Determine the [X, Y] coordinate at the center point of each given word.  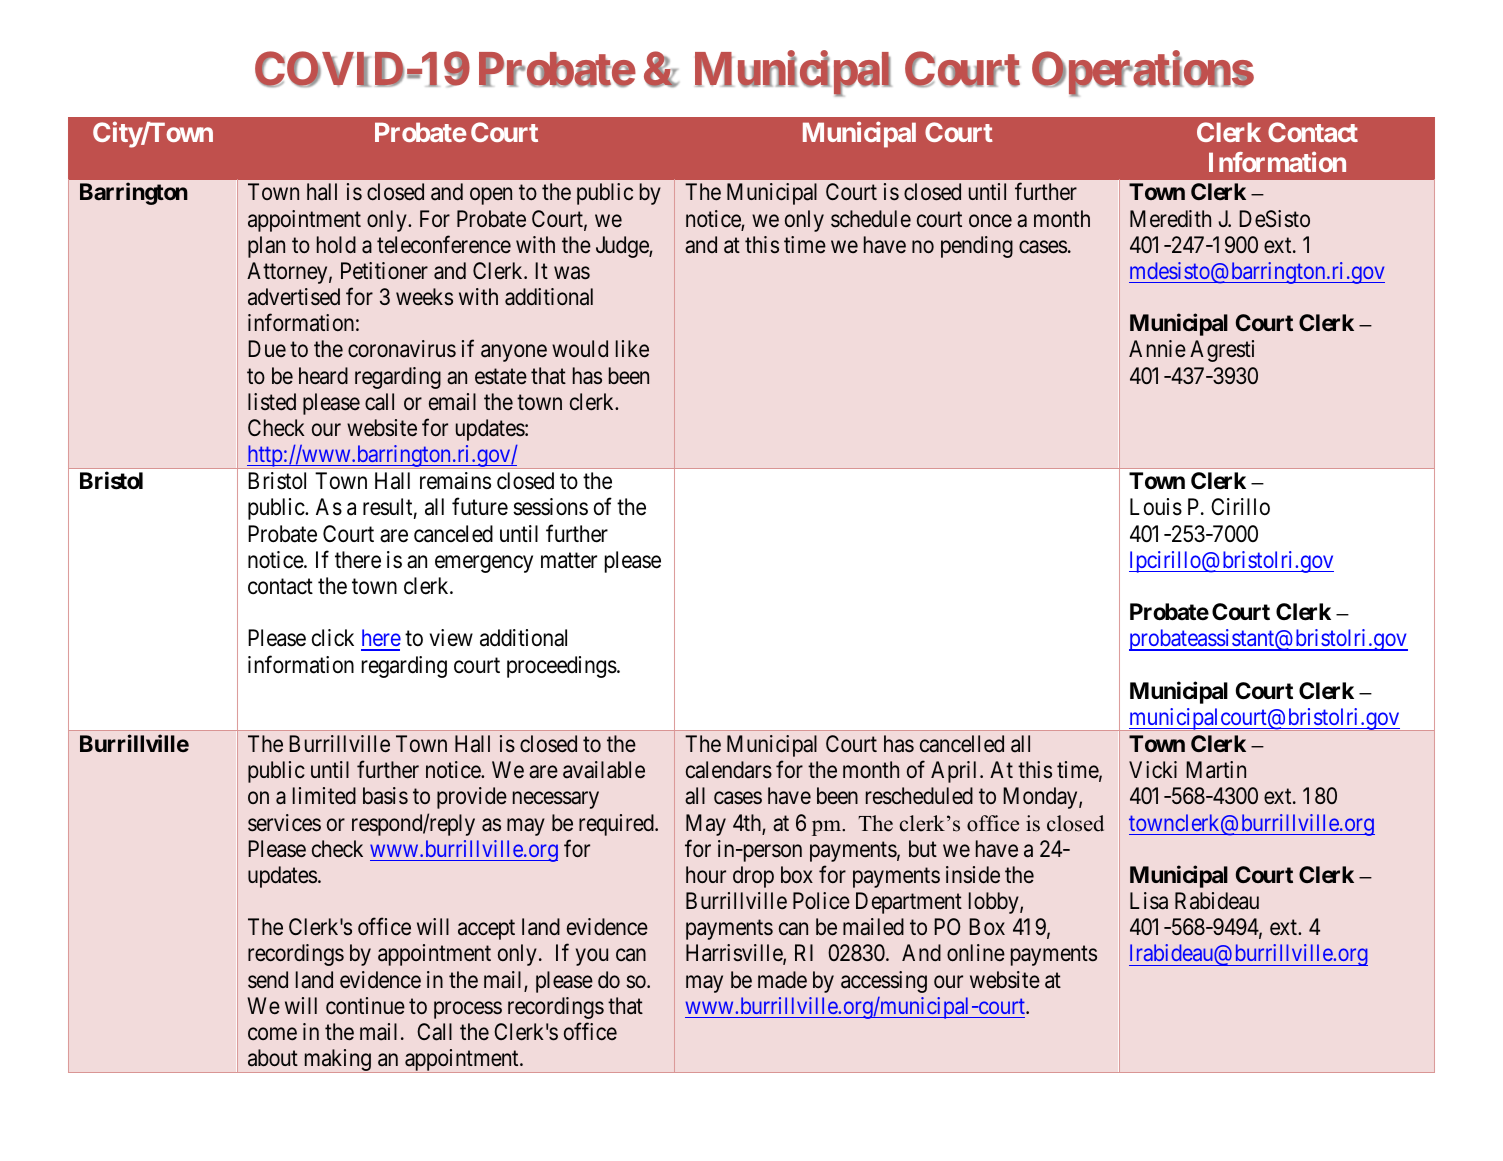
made [782, 980]
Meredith [1170, 219]
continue [365, 1006]
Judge [623, 247]
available [604, 770]
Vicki [1153, 770]
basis [385, 796]
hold [336, 244]
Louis [1156, 507]
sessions [550, 507]
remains [455, 481]
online [976, 952]
